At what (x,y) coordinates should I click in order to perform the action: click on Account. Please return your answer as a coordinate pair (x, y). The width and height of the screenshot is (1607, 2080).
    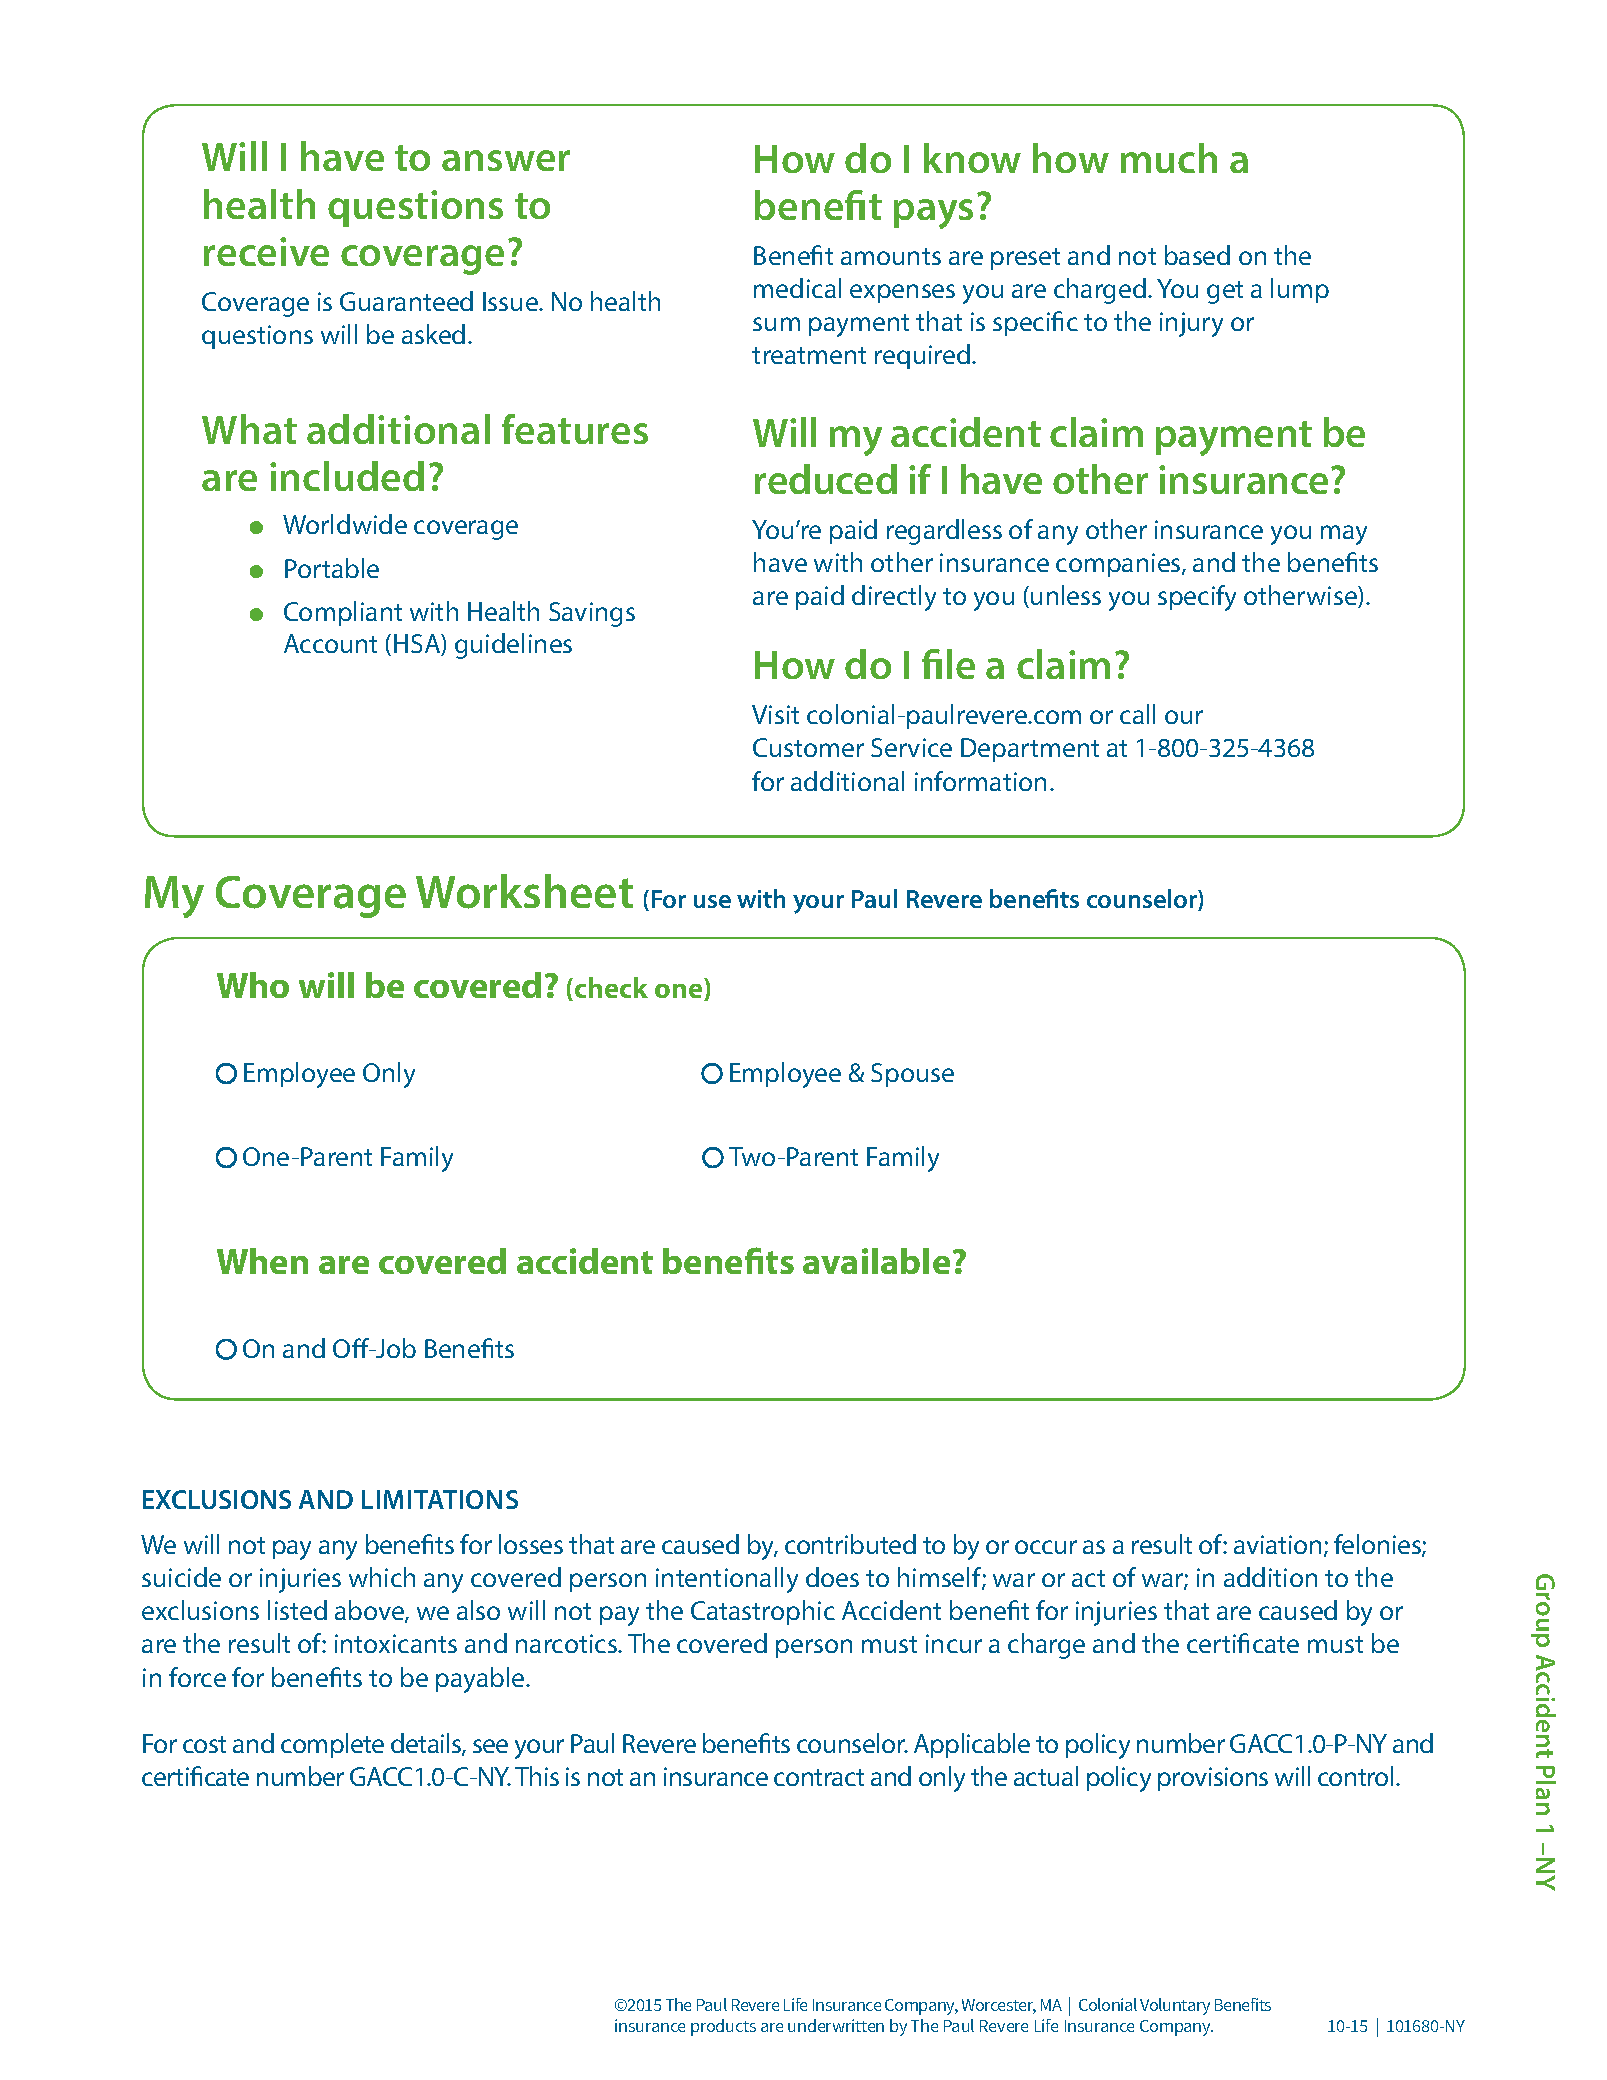
    Looking at the image, I should click on (330, 643).
